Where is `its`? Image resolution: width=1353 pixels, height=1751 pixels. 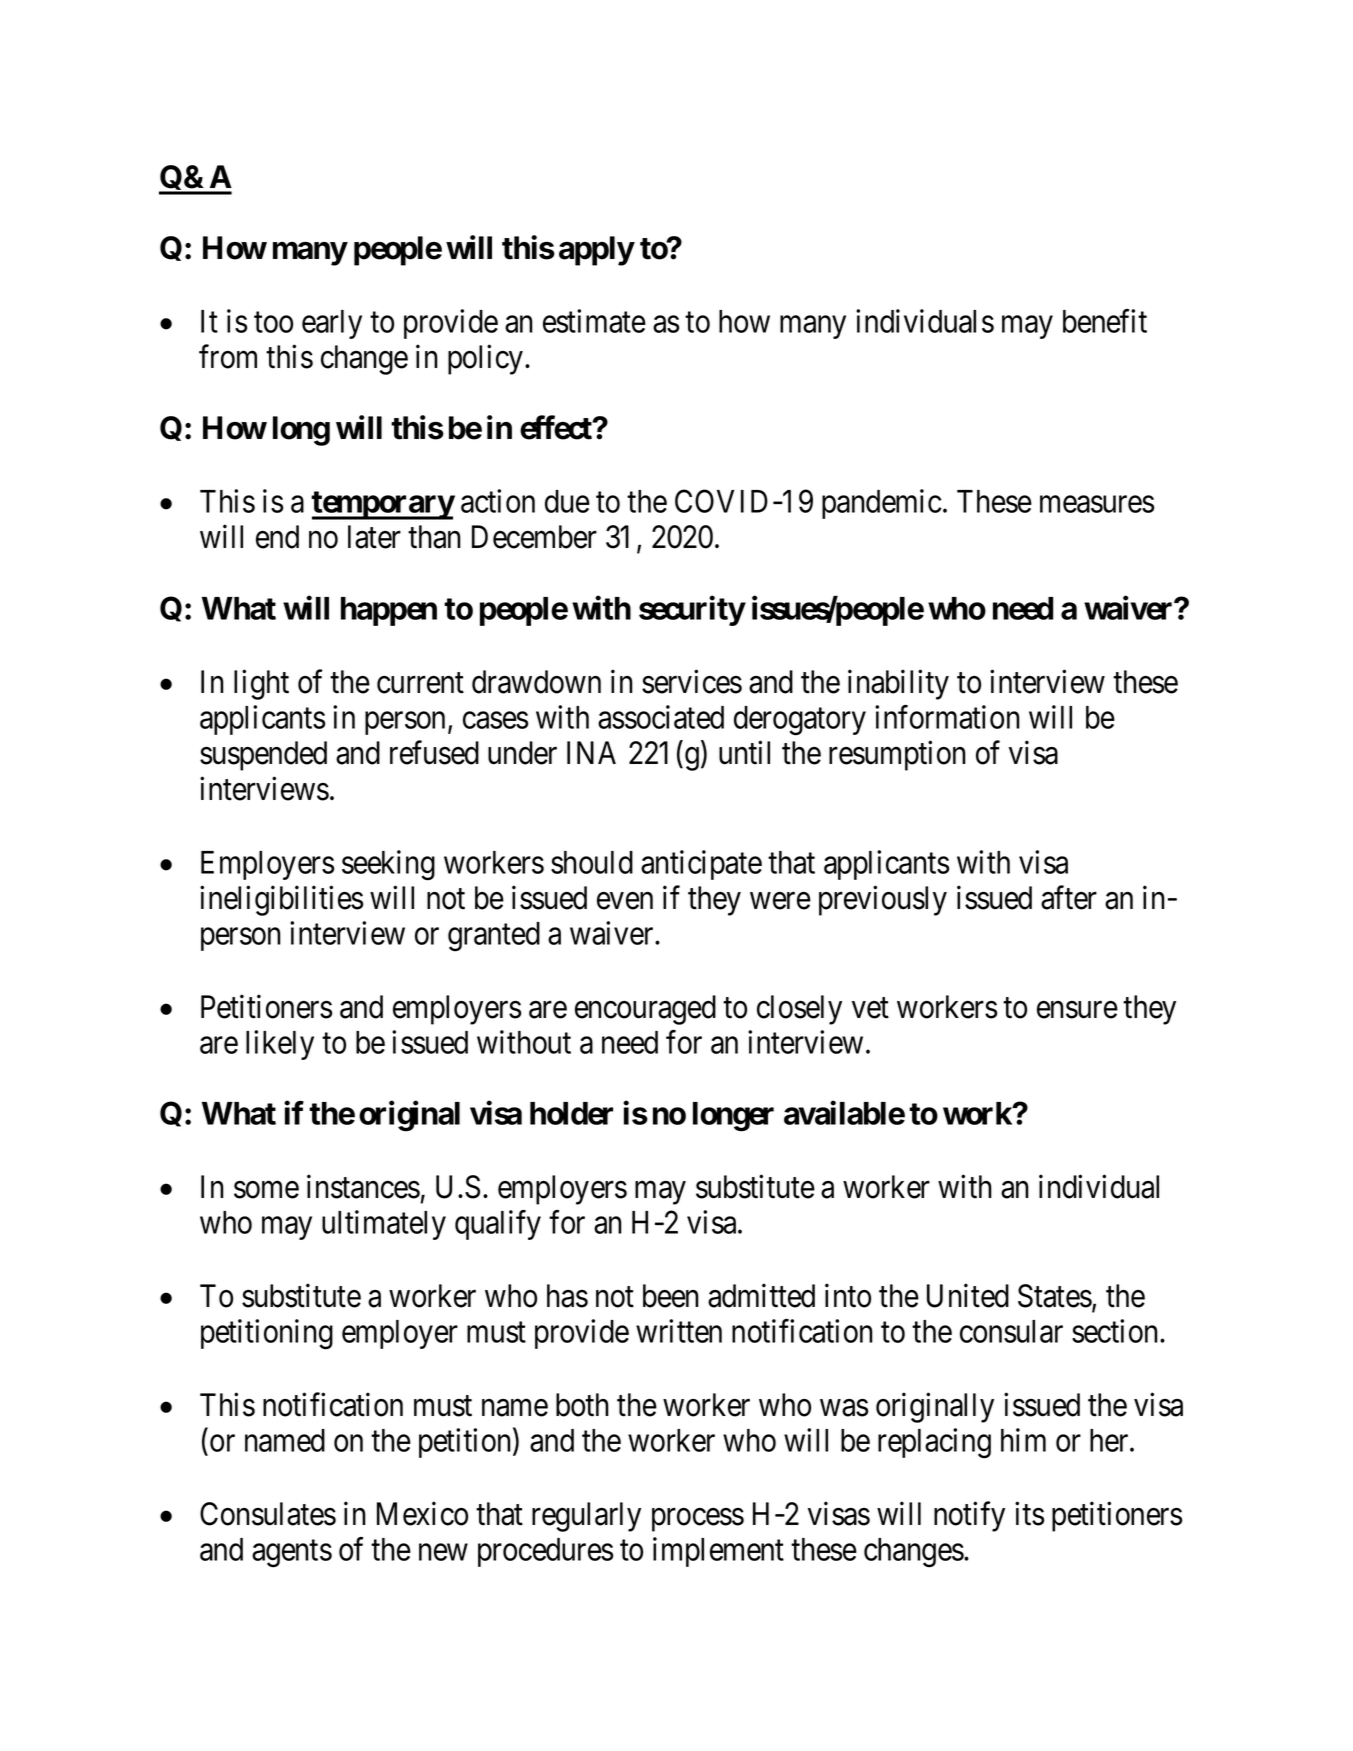 its is located at coordinates (1029, 1514).
